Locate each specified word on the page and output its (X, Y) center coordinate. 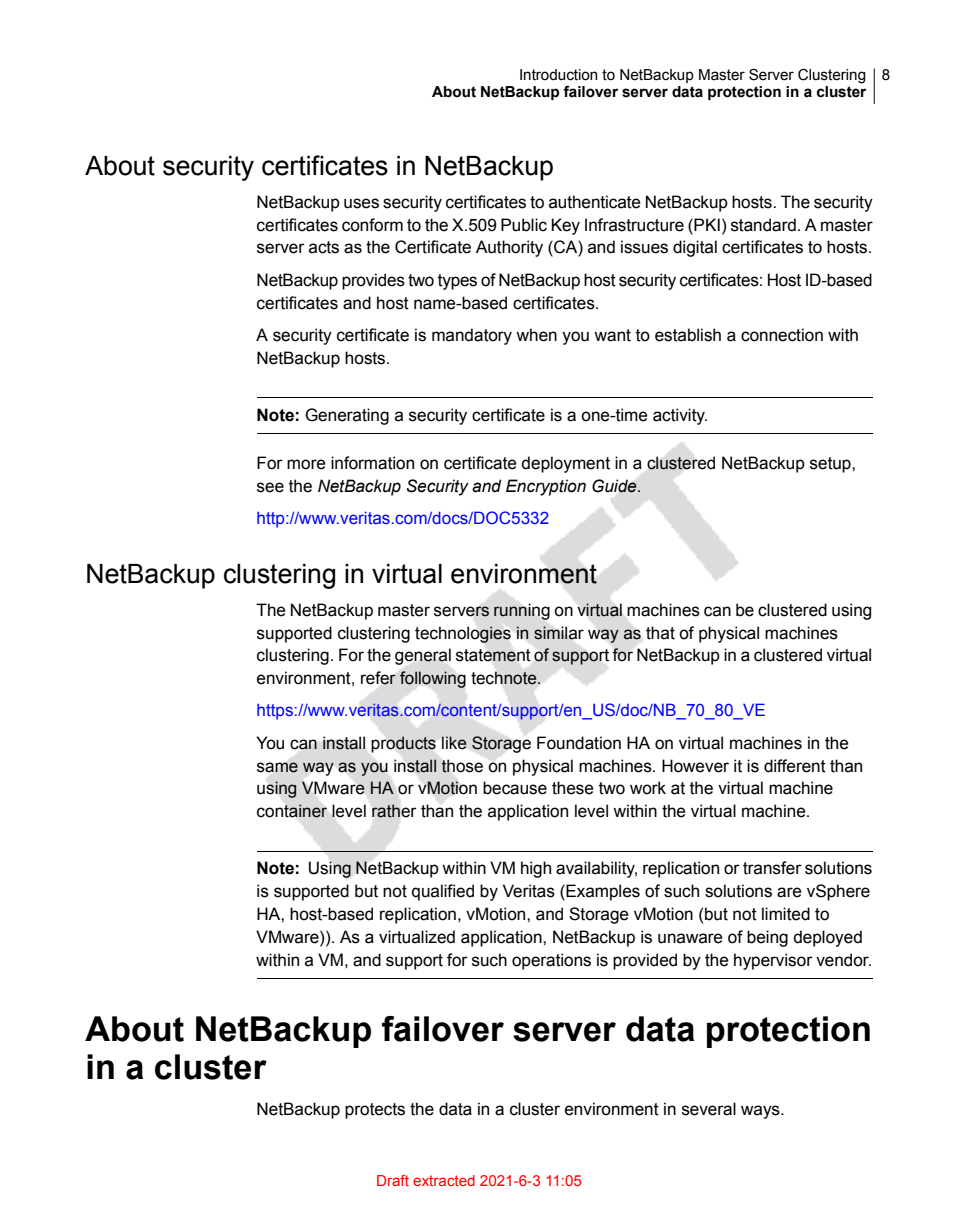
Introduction (559, 75)
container (292, 811)
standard (763, 225)
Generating (347, 416)
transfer (772, 868)
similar (559, 633)
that (660, 633)
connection (782, 335)
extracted (444, 1180)
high (536, 869)
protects (375, 1111)
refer (378, 678)
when (536, 335)
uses (361, 203)
